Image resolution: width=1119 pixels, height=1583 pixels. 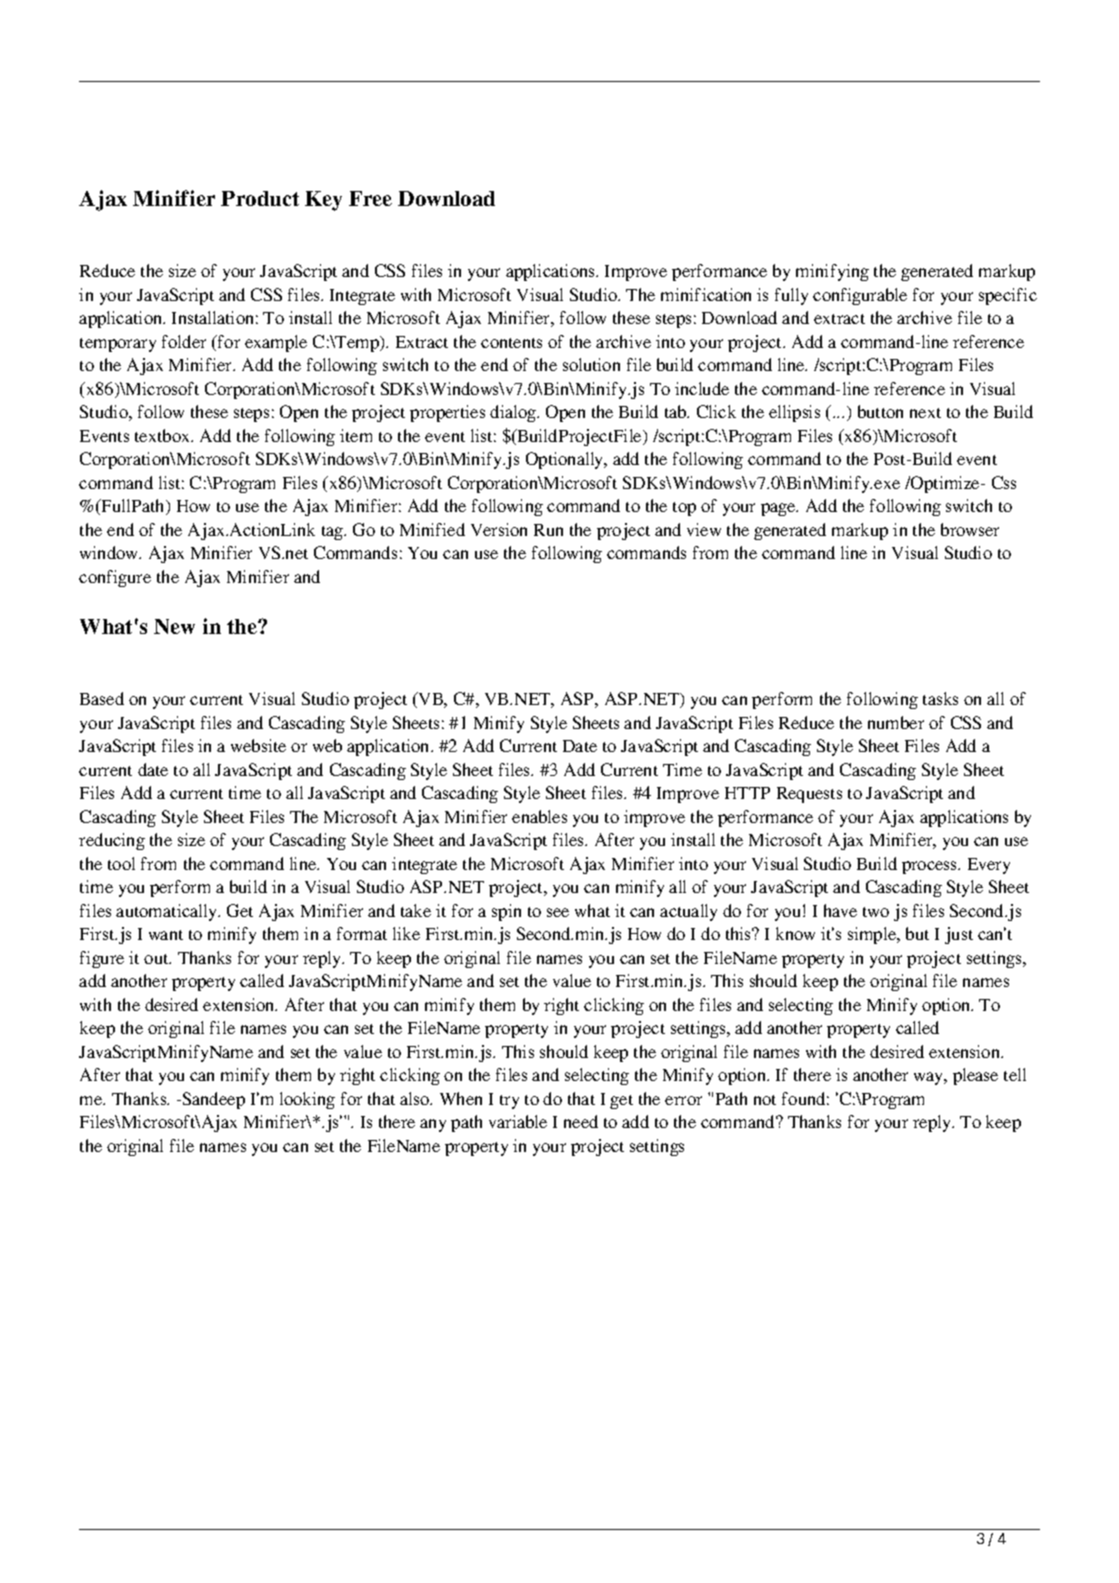 What do you see at coordinates (975, 1076) in the image?
I see `please` at bounding box center [975, 1076].
